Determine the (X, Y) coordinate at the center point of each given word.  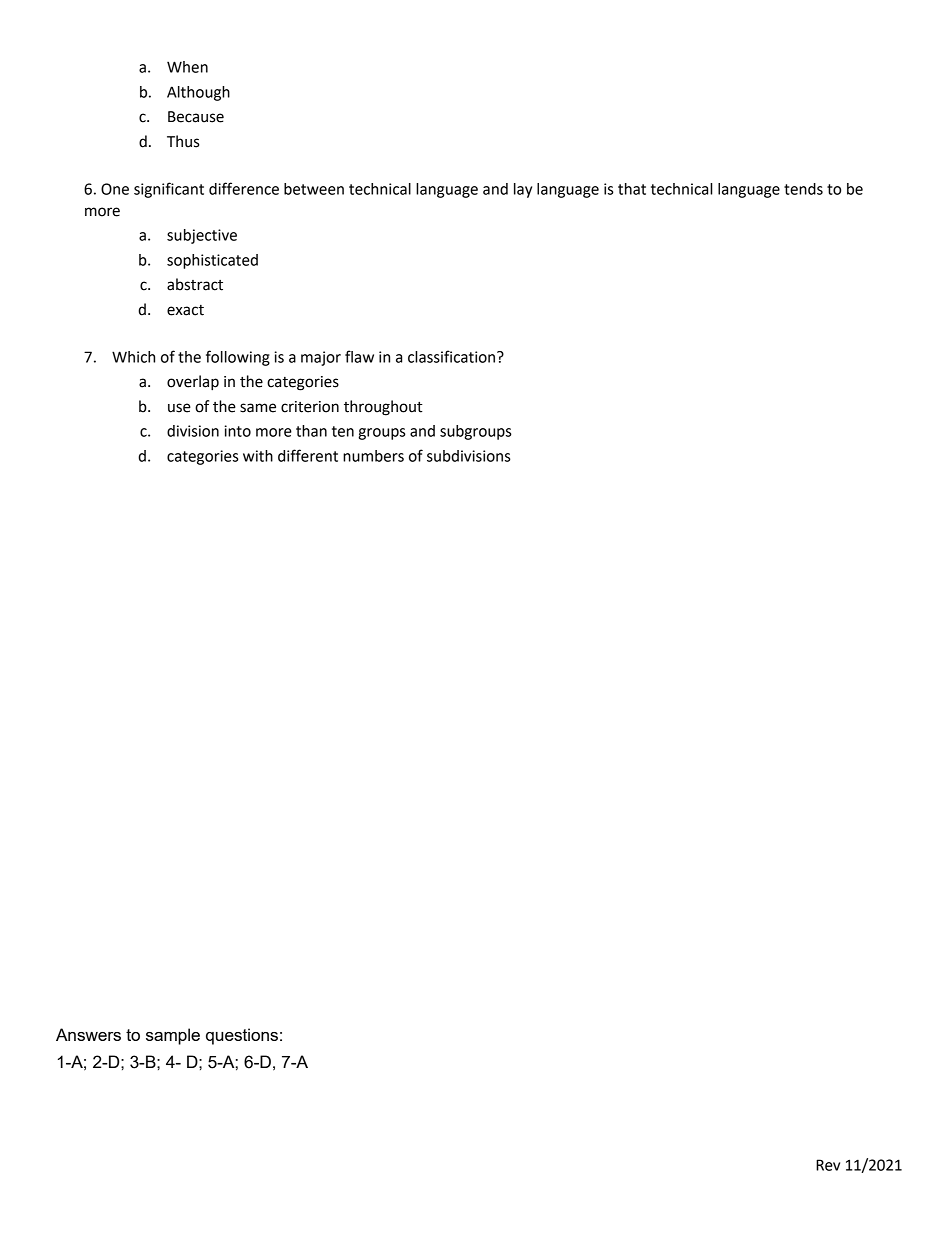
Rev (828, 1165)
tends (803, 189)
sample (173, 1036)
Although (198, 93)
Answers (88, 1034)
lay (523, 190)
